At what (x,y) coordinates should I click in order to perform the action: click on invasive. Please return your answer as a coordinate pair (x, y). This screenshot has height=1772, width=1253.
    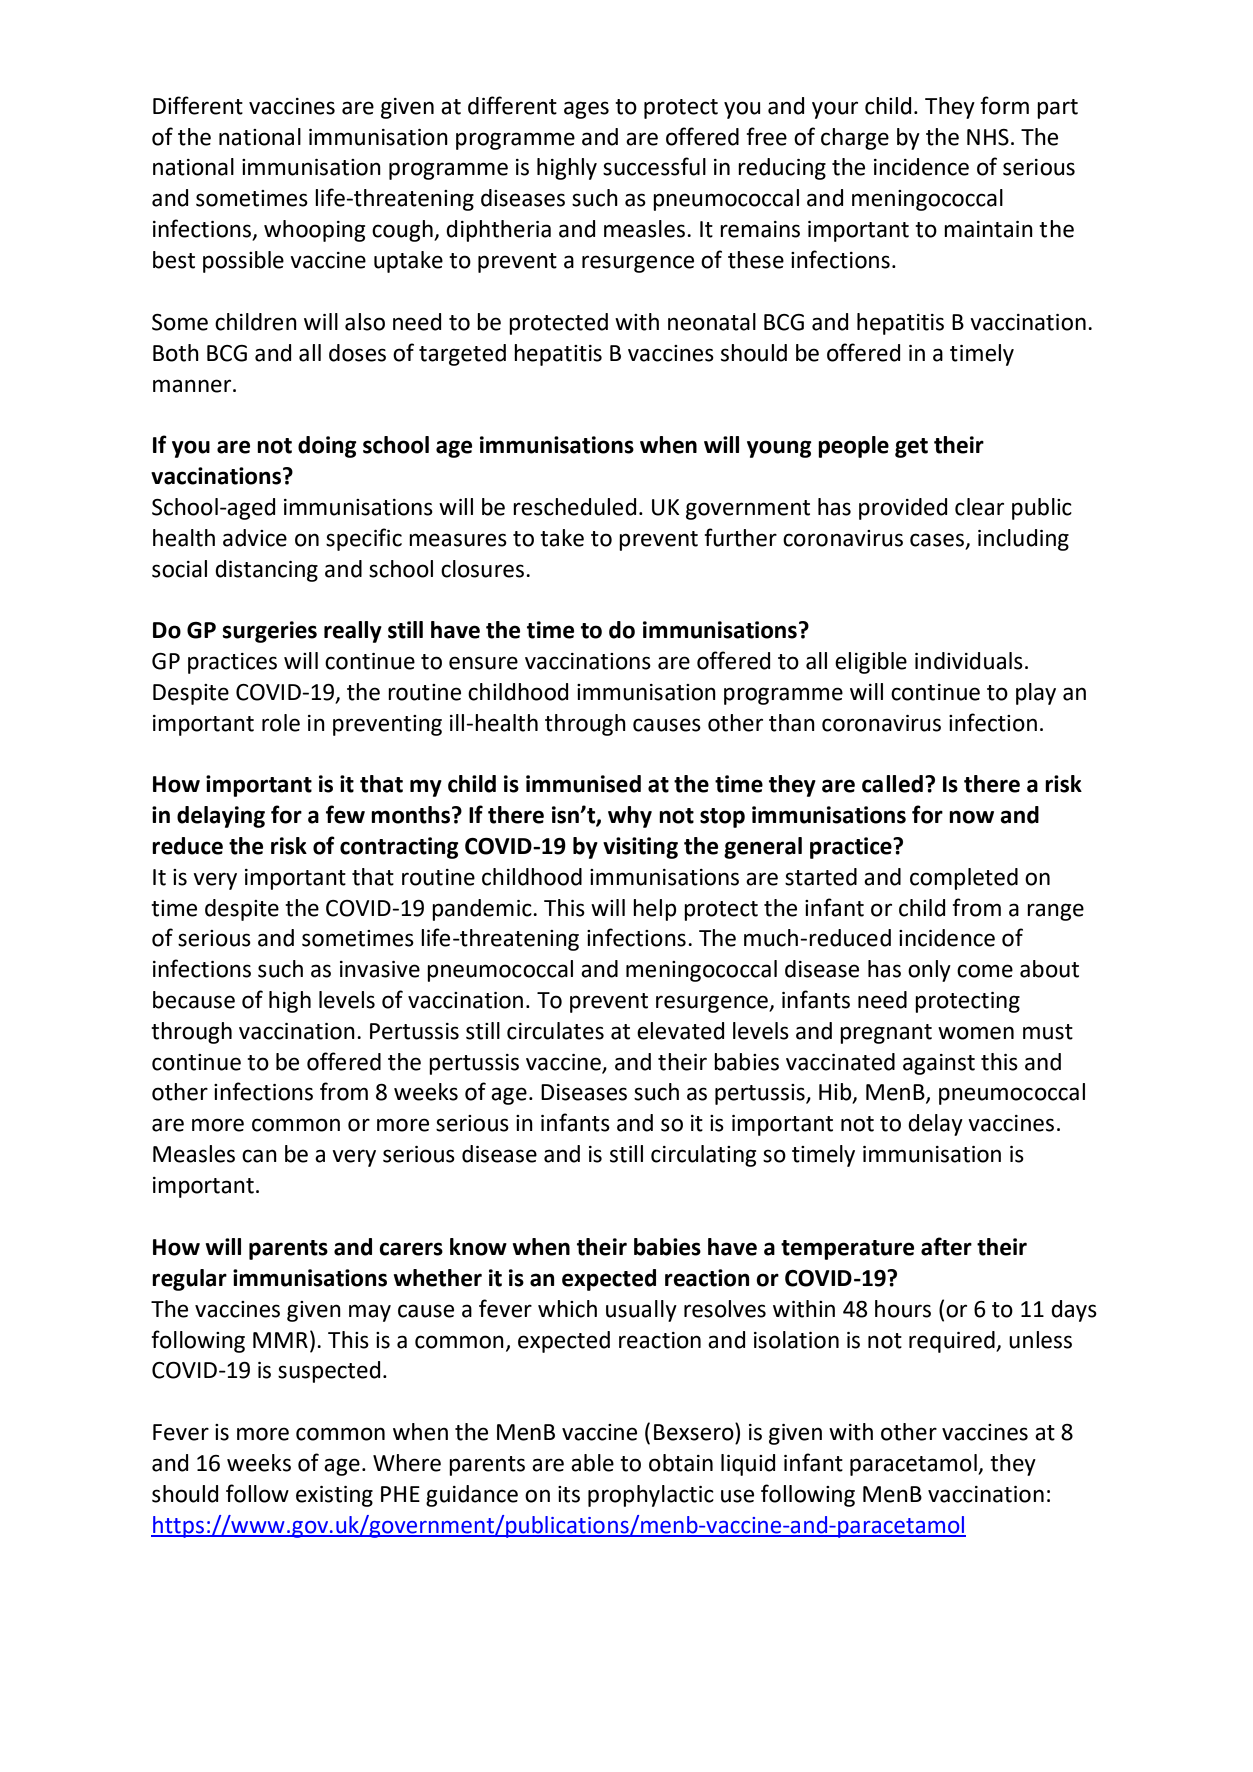
    Looking at the image, I should click on (380, 969).
